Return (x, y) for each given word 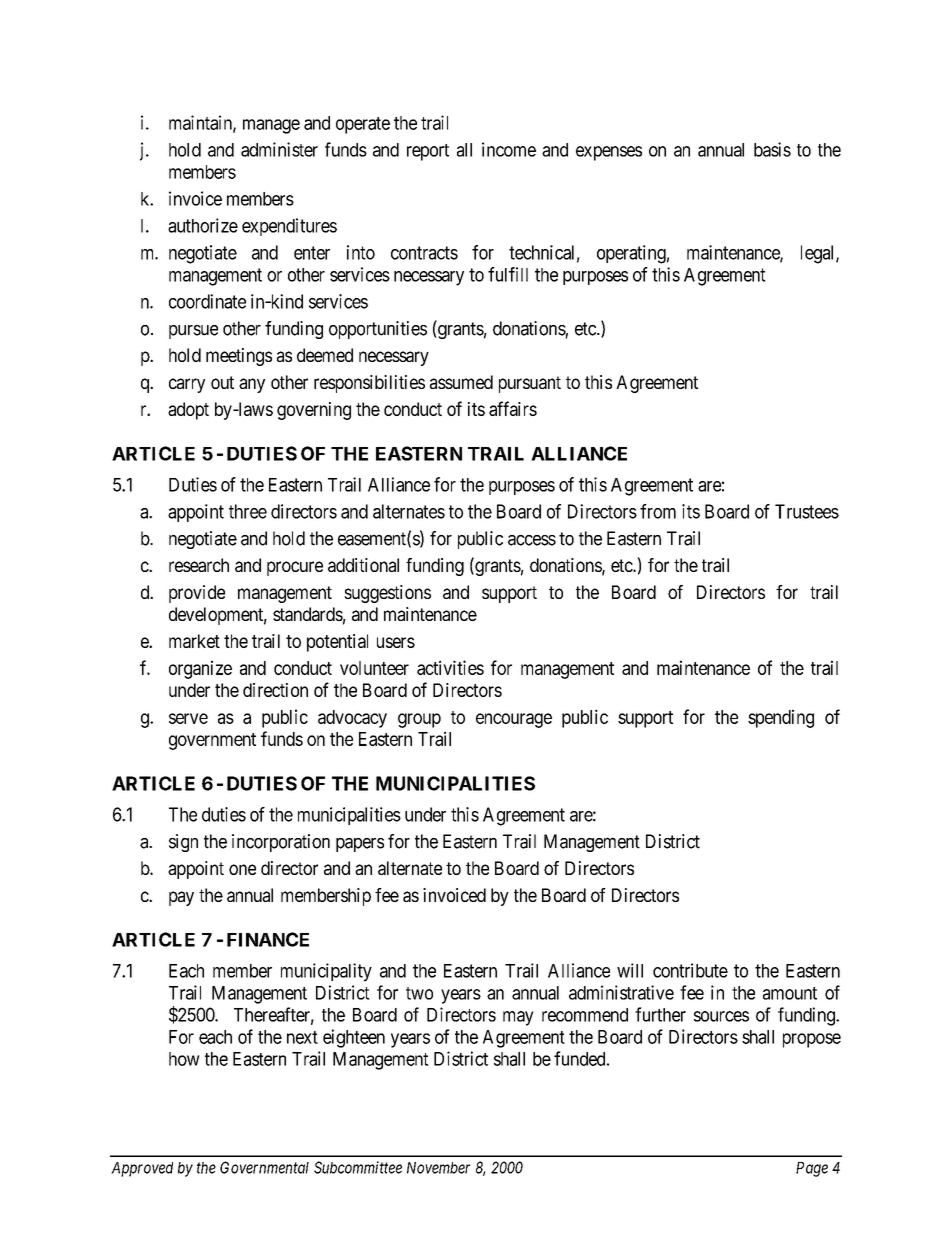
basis (772, 149)
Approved (142, 1169)
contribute (690, 970)
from (658, 511)
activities (450, 667)
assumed (461, 382)
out (222, 382)
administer (279, 149)
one (242, 869)
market (194, 641)
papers (360, 845)
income (509, 149)
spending (781, 718)
